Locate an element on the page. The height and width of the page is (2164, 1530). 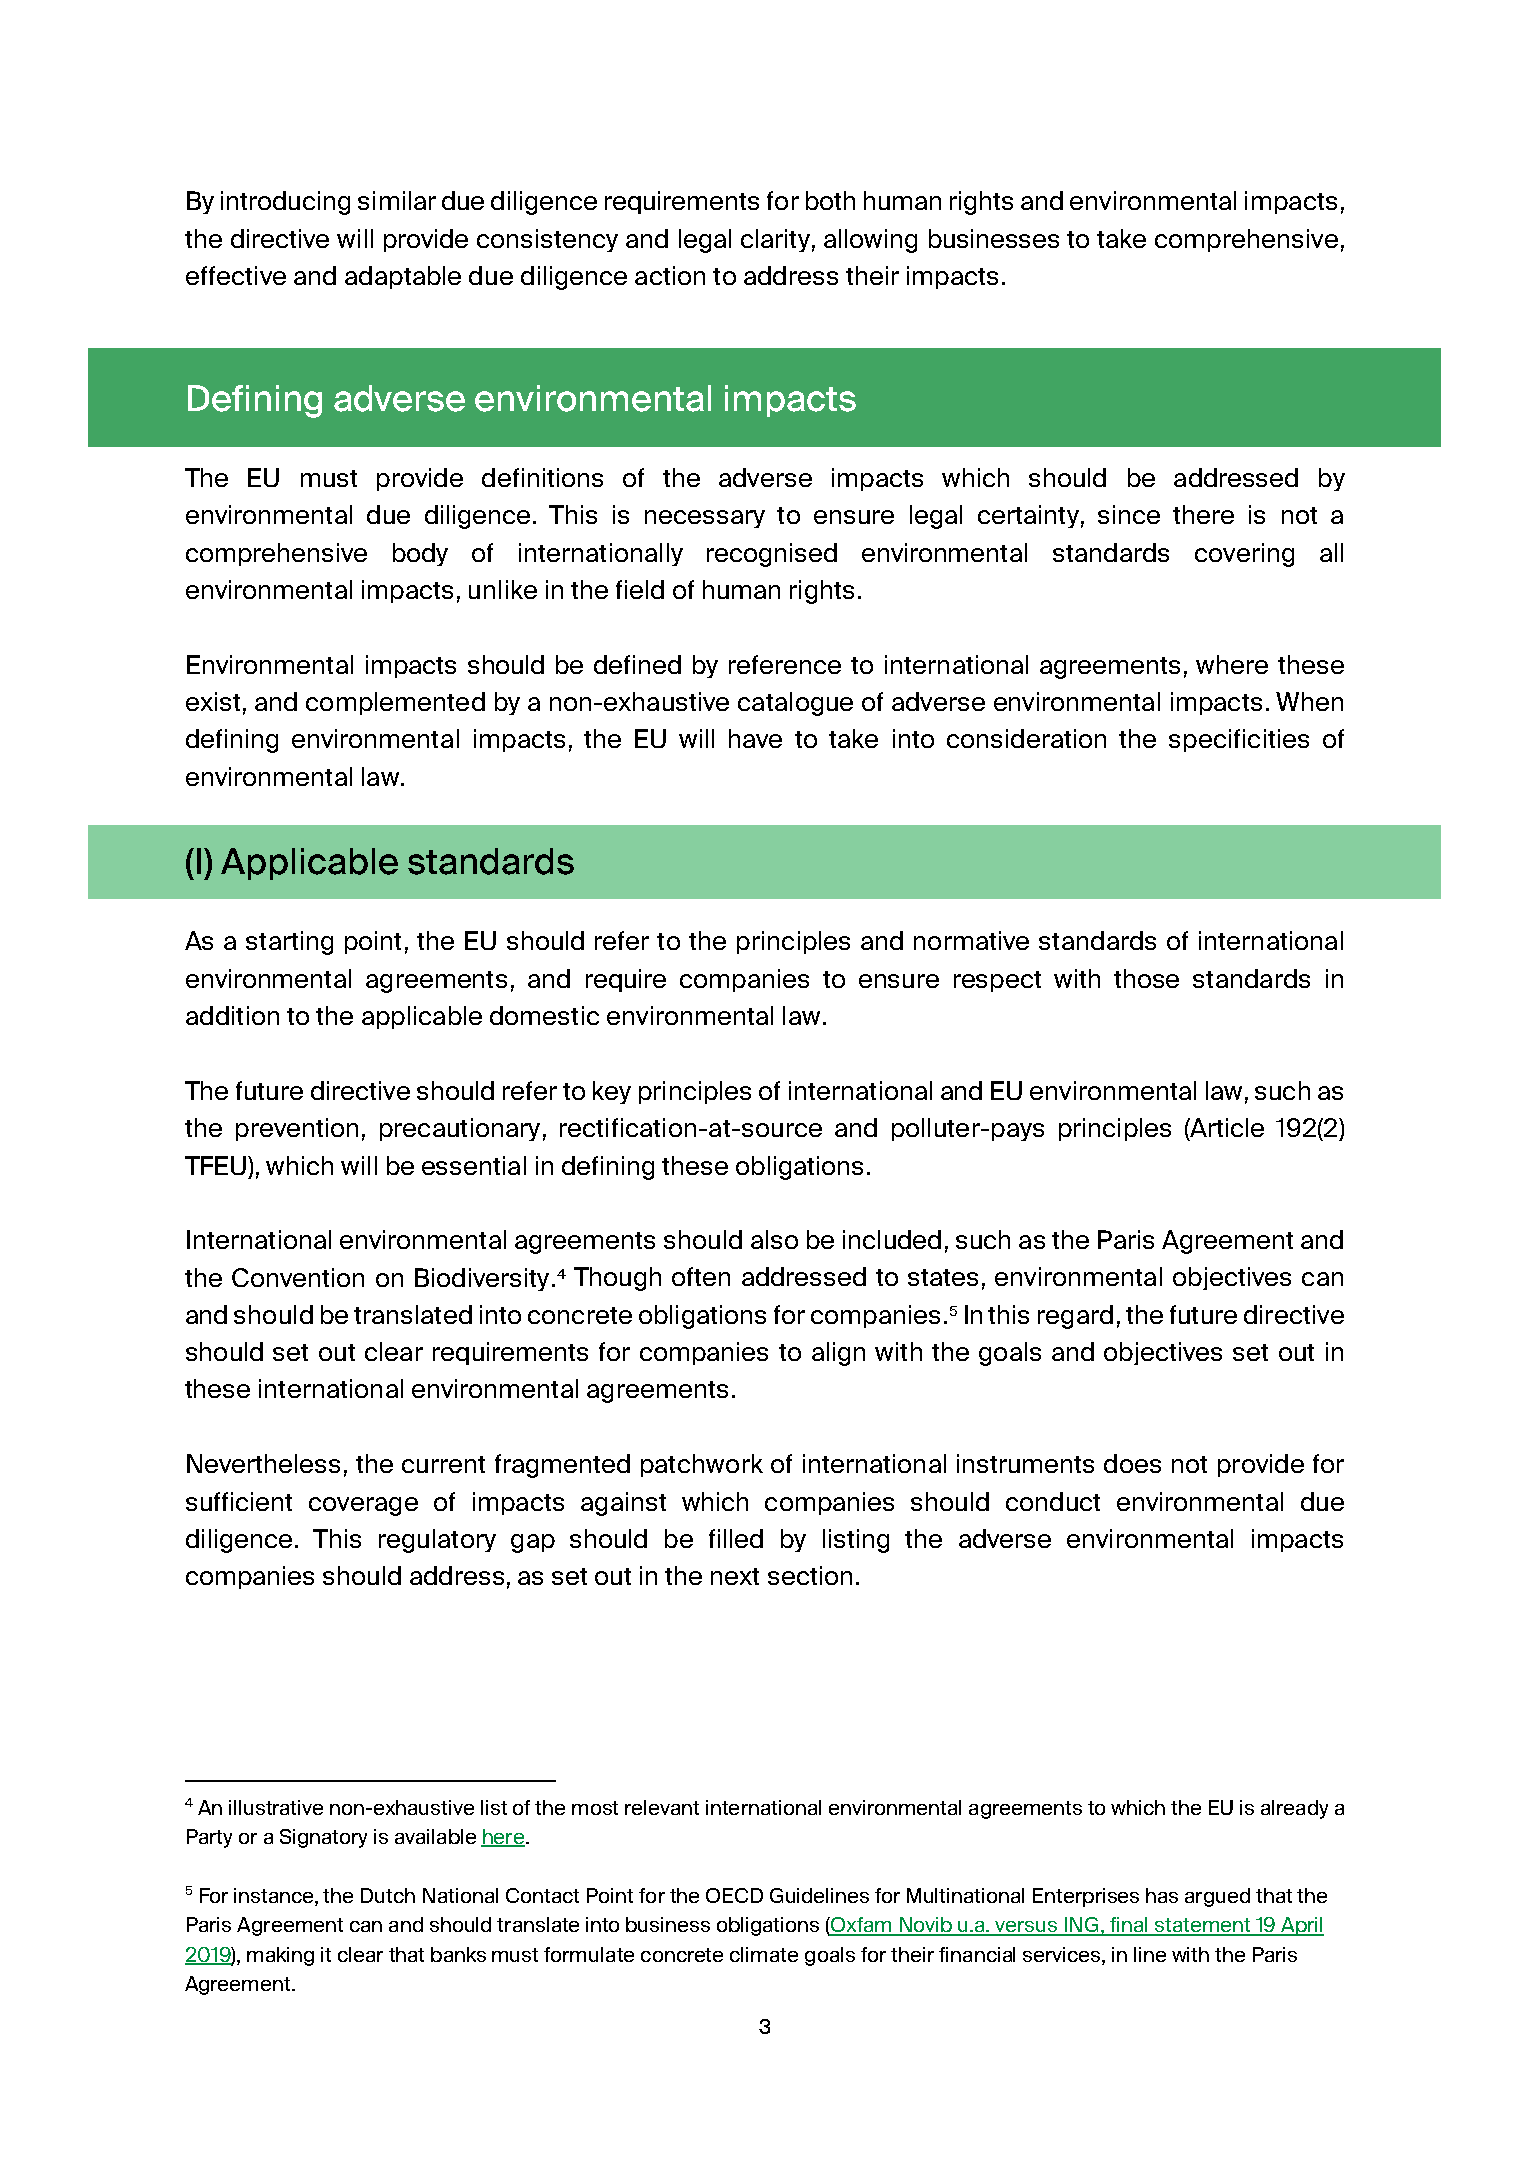
allowing is located at coordinates (870, 241).
